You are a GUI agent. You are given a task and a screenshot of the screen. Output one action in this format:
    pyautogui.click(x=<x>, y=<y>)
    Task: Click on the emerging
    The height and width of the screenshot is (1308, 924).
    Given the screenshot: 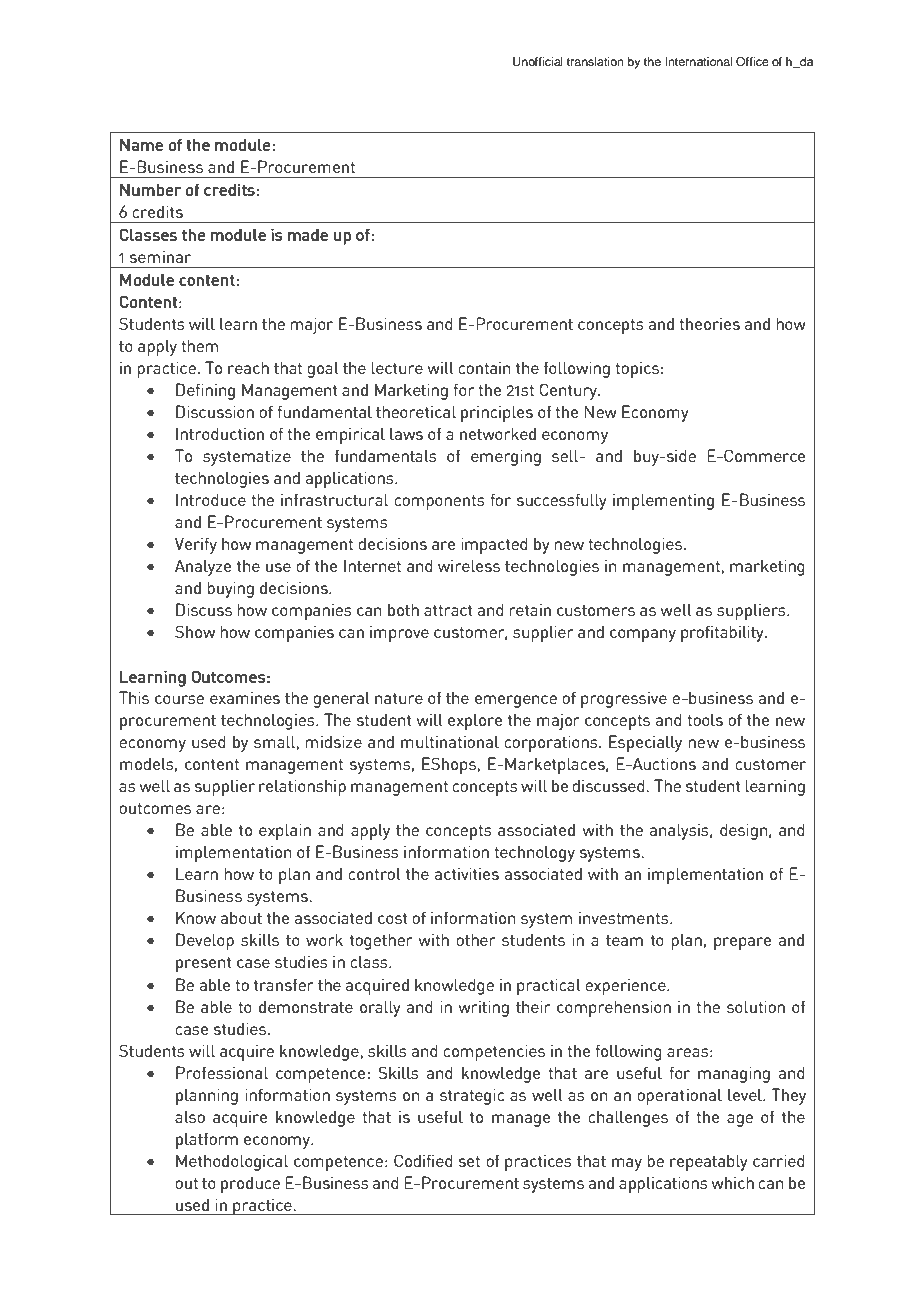 What is the action you would take?
    pyautogui.click(x=506, y=457)
